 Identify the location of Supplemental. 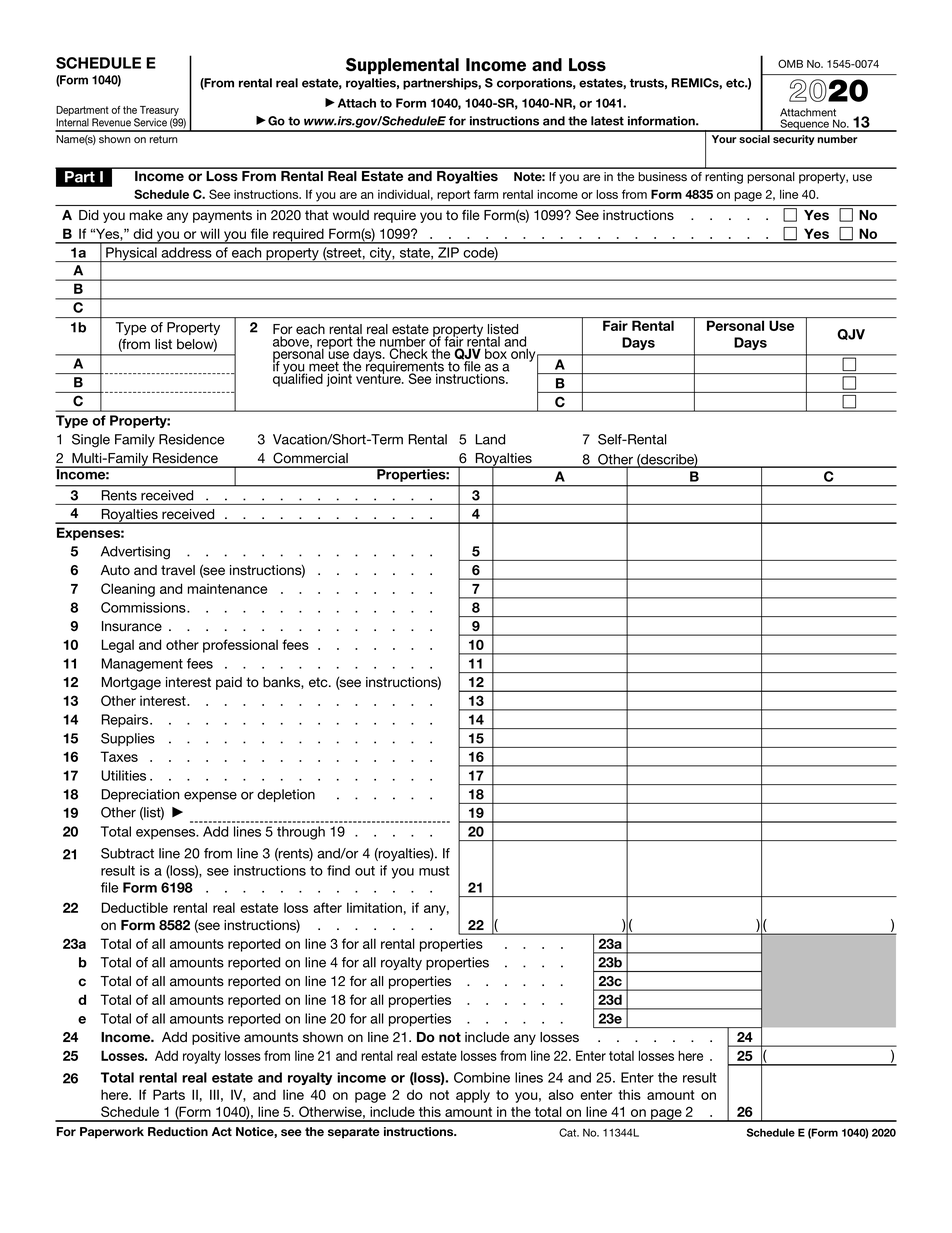
(402, 66).
